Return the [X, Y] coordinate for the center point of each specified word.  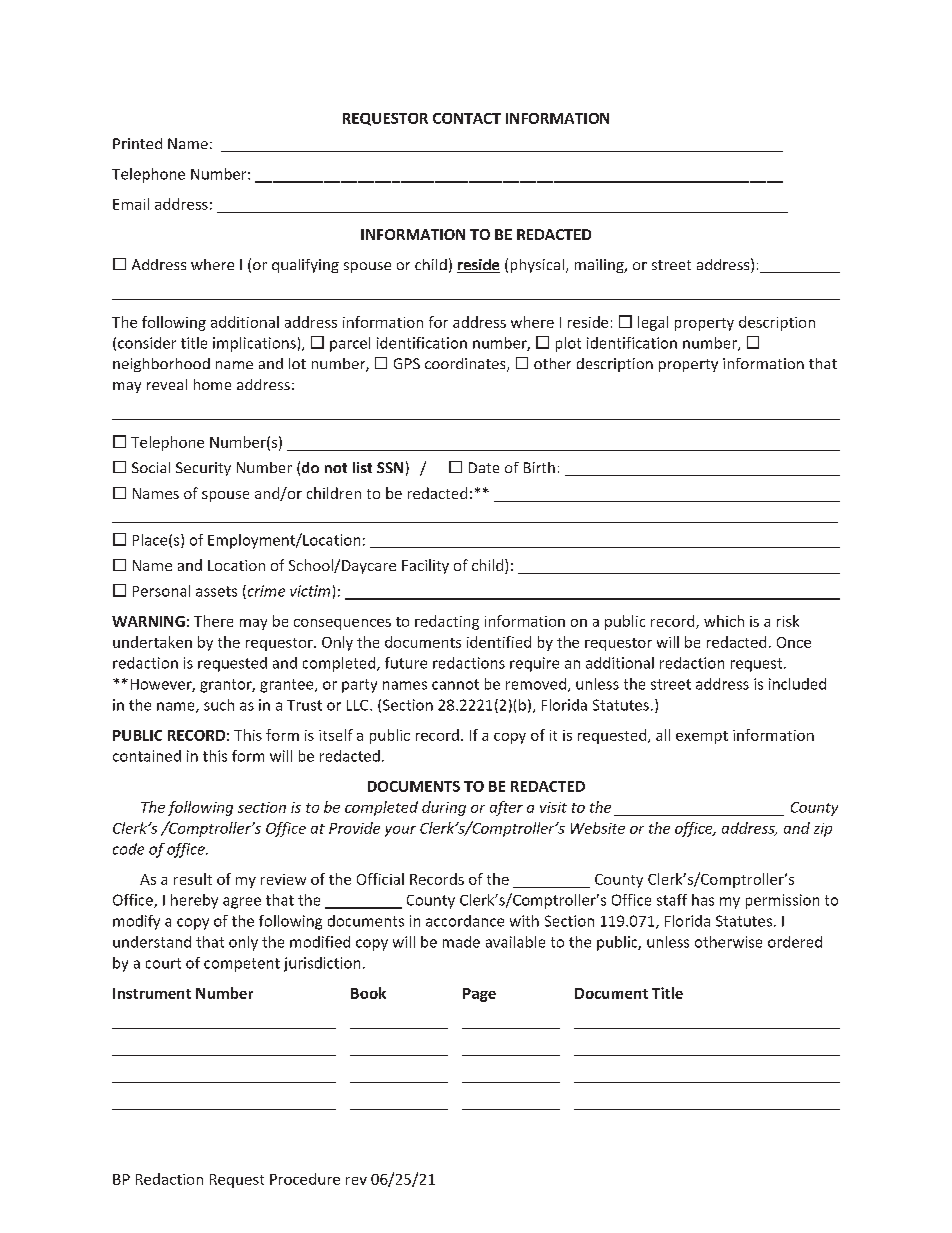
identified [499, 642]
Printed [137, 143]
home [212, 384]
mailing [600, 266]
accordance [465, 921]
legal [653, 323]
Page [479, 995]
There [213, 621]
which [724, 621]
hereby [194, 901]
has [703, 900]
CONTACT [467, 118]
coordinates [466, 365]
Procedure [305, 1179]
